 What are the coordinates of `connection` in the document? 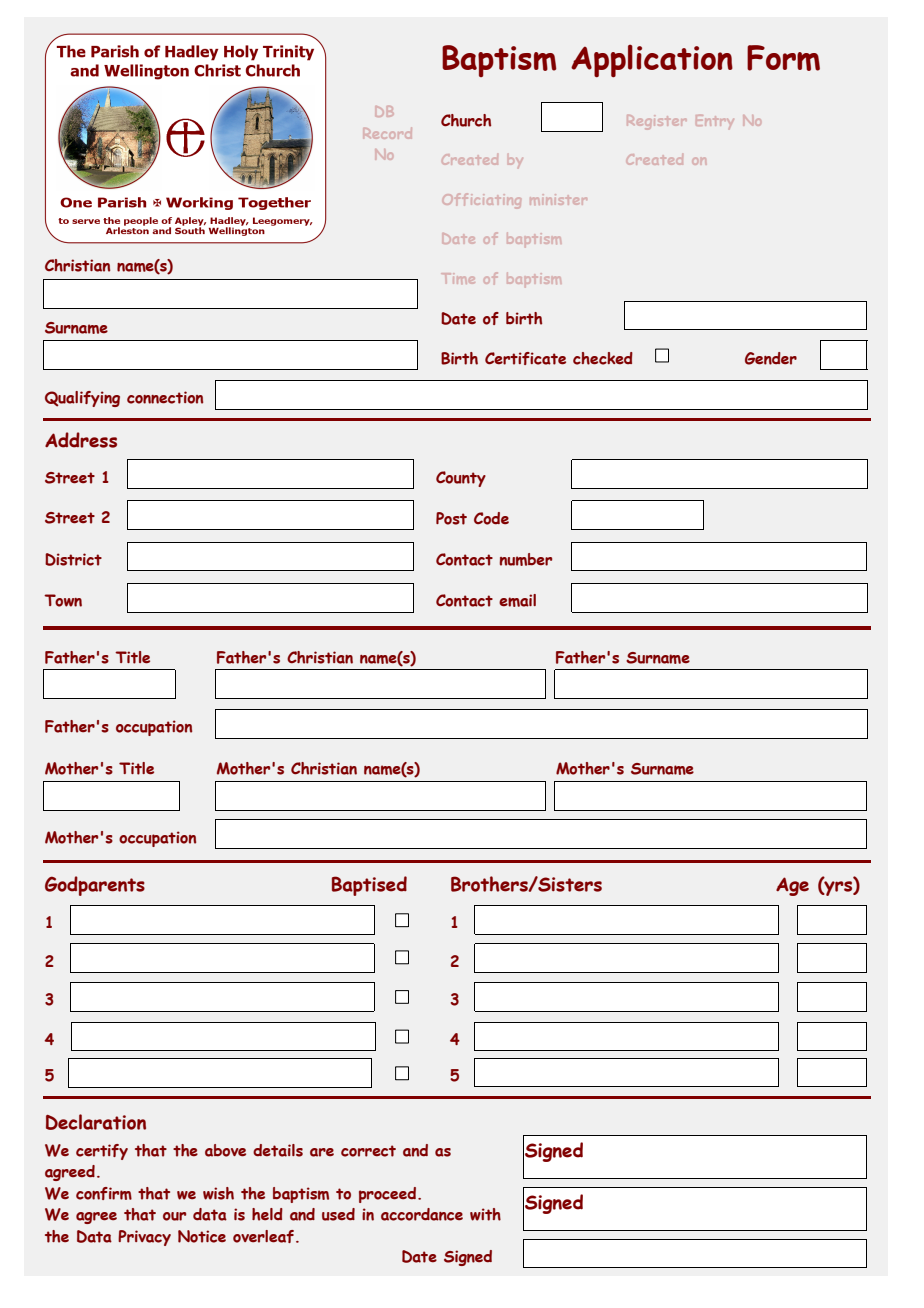 It's located at (165, 397).
